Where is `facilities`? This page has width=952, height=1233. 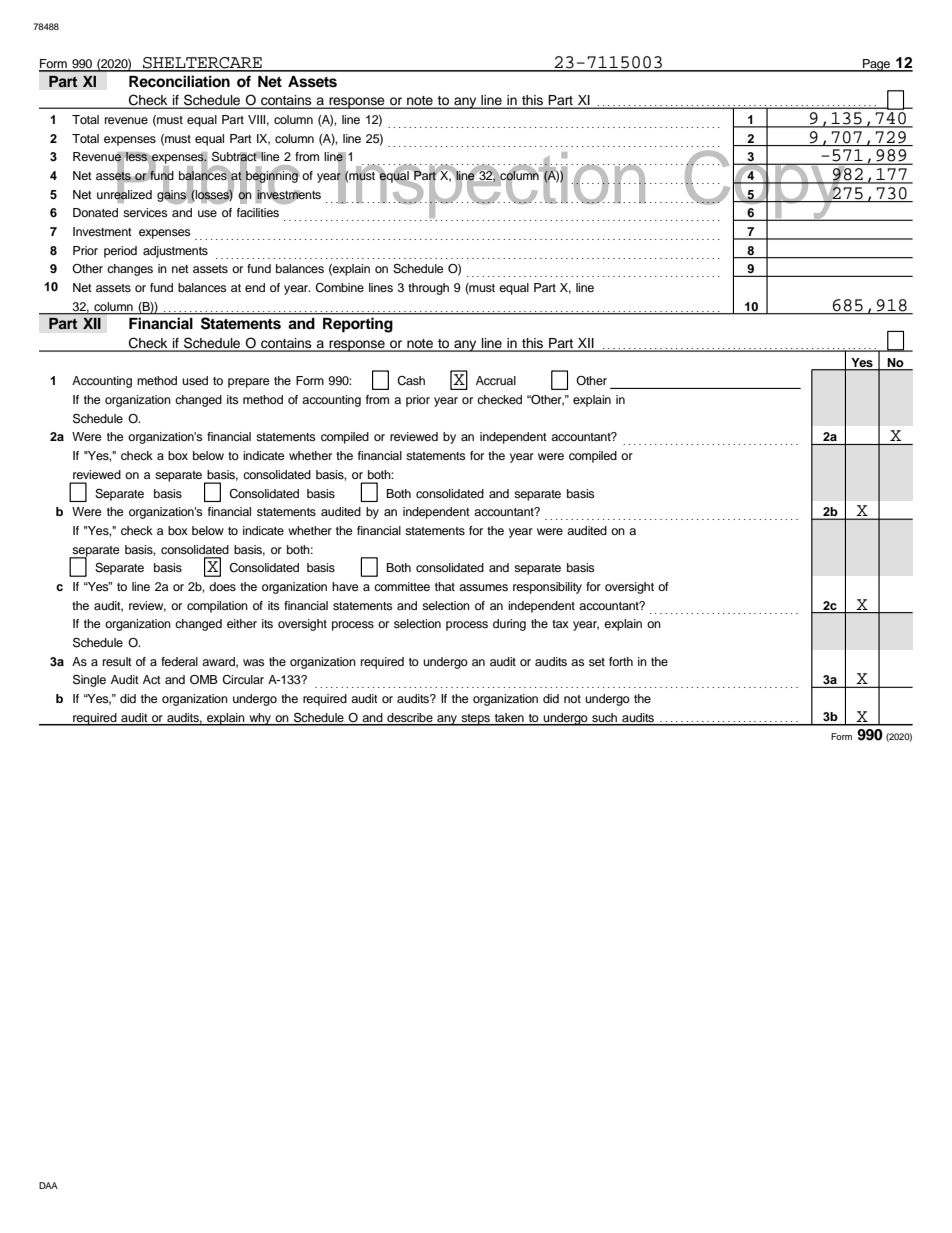 facilities is located at coordinates (258, 212).
